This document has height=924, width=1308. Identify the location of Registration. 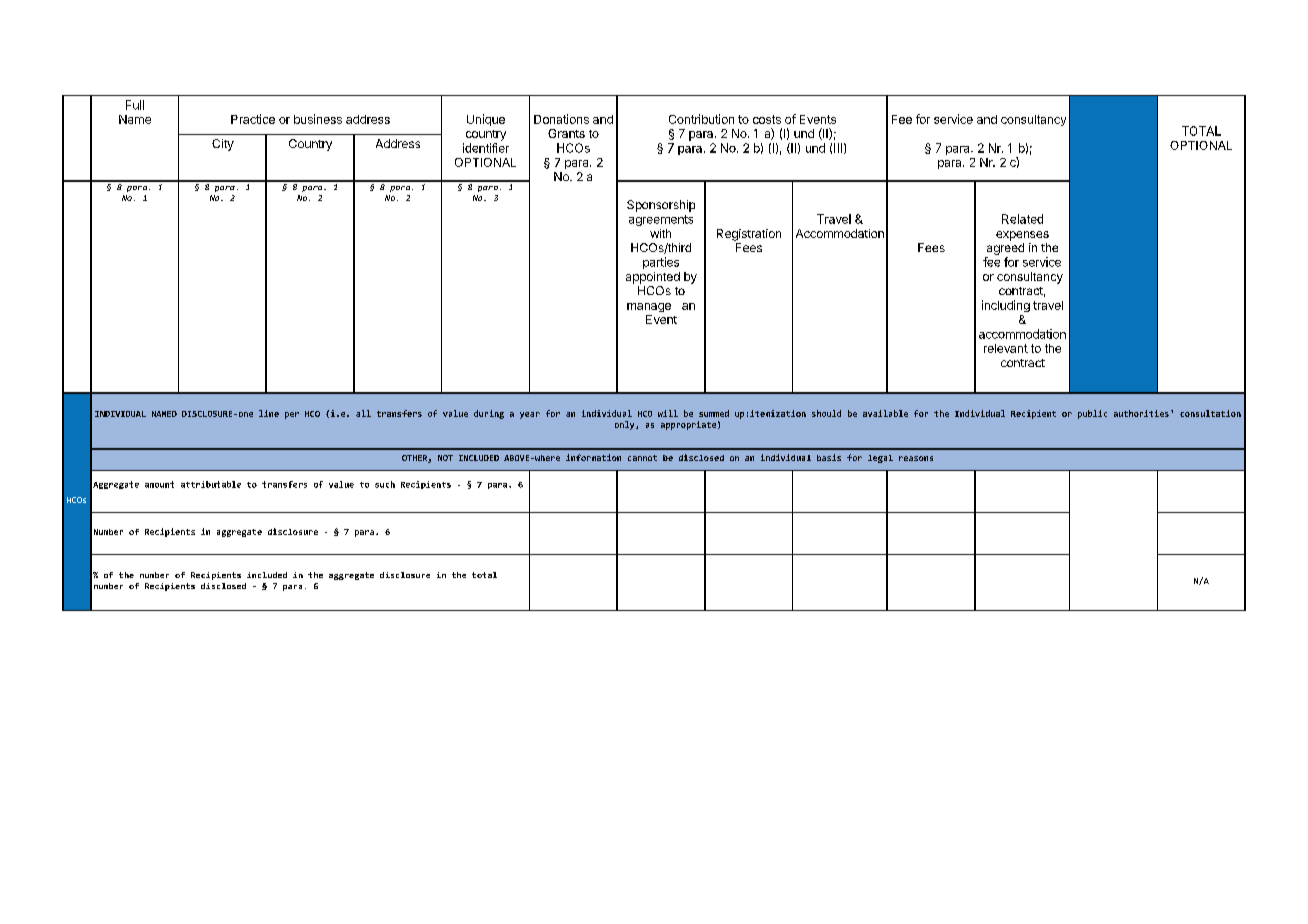
(749, 235).
